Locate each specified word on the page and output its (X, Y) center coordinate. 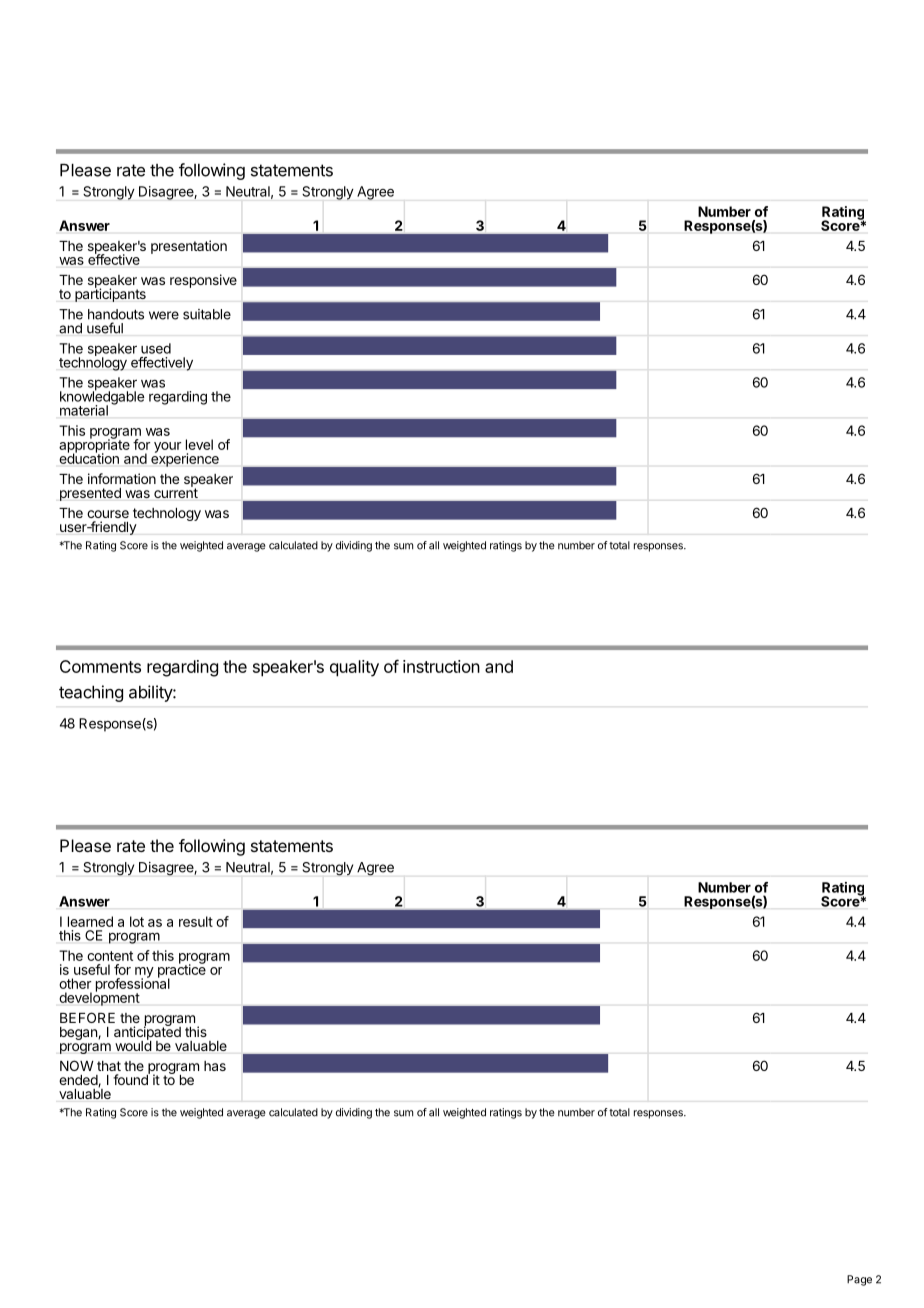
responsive (203, 281)
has (215, 1066)
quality (354, 668)
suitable (207, 314)
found (131, 1078)
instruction (441, 666)
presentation (189, 247)
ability (151, 693)
